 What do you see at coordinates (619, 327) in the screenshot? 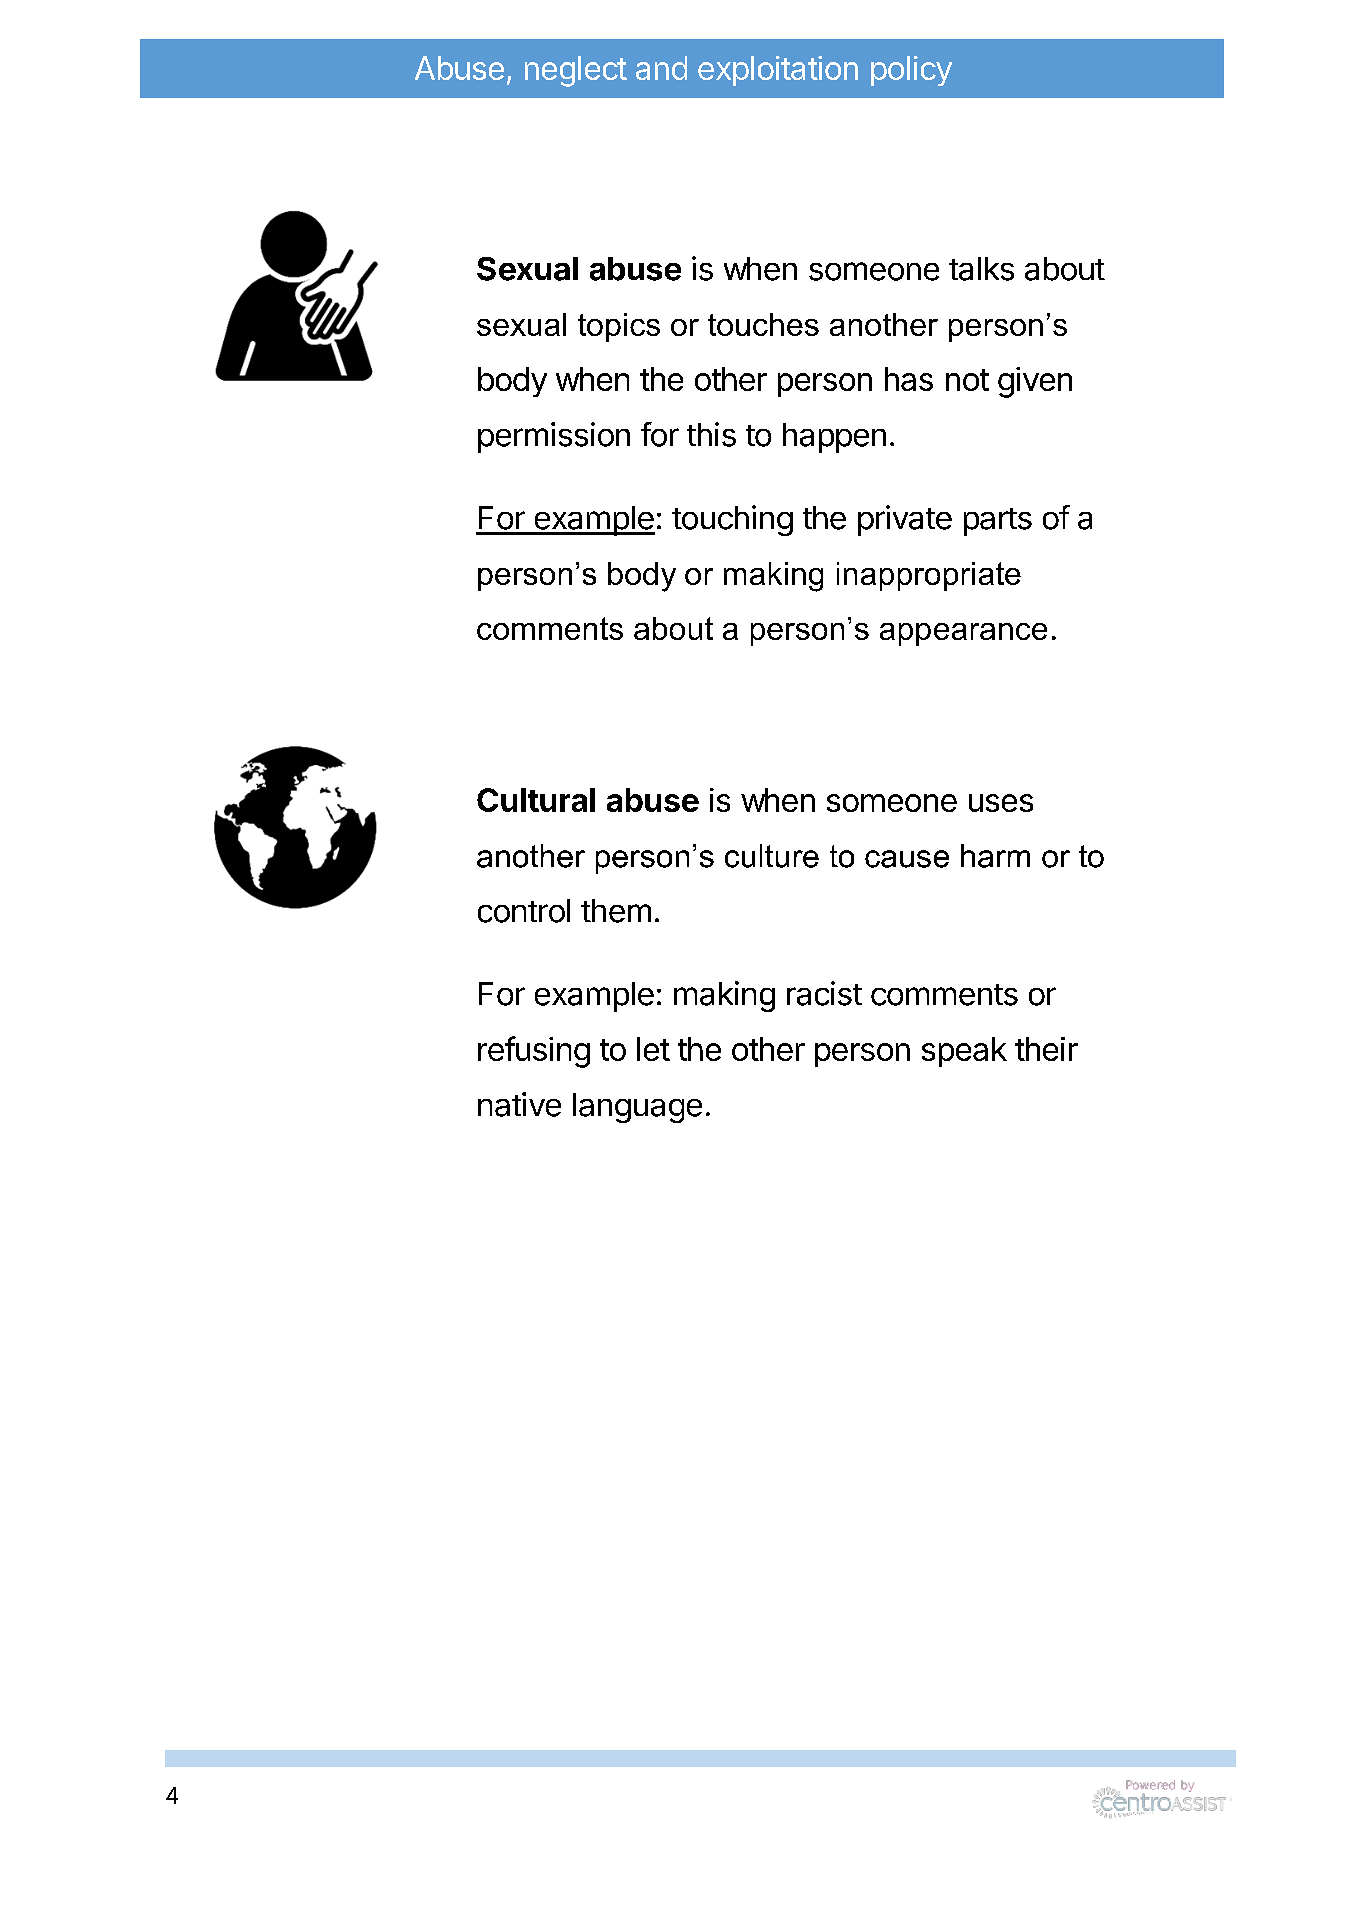
I see `topics` at bounding box center [619, 327].
